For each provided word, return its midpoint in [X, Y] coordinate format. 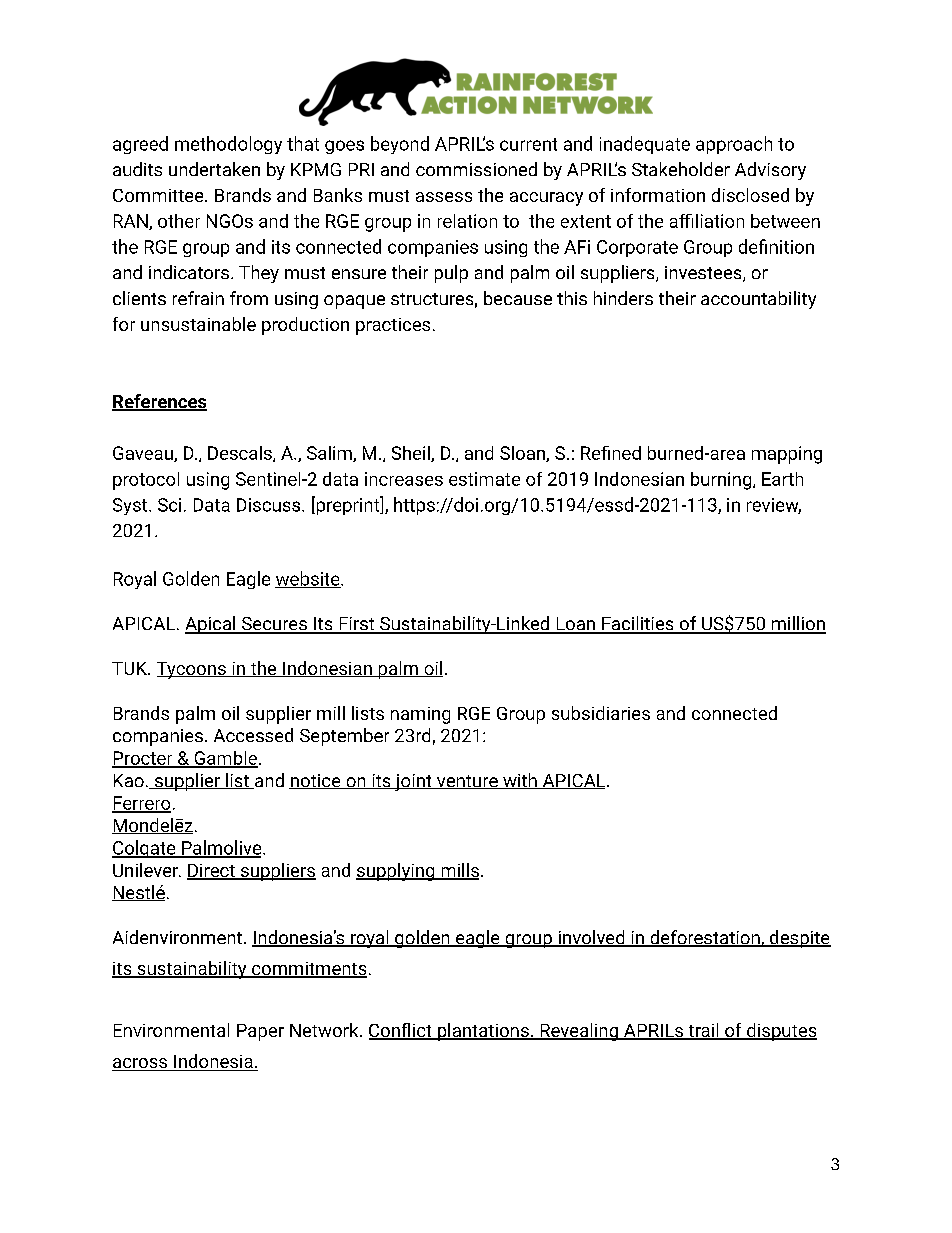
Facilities [638, 624]
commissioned [476, 169]
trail [703, 1031]
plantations [483, 1032]
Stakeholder [681, 169]
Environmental [171, 1030]
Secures [274, 625]
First [356, 625]
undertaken [214, 169]
